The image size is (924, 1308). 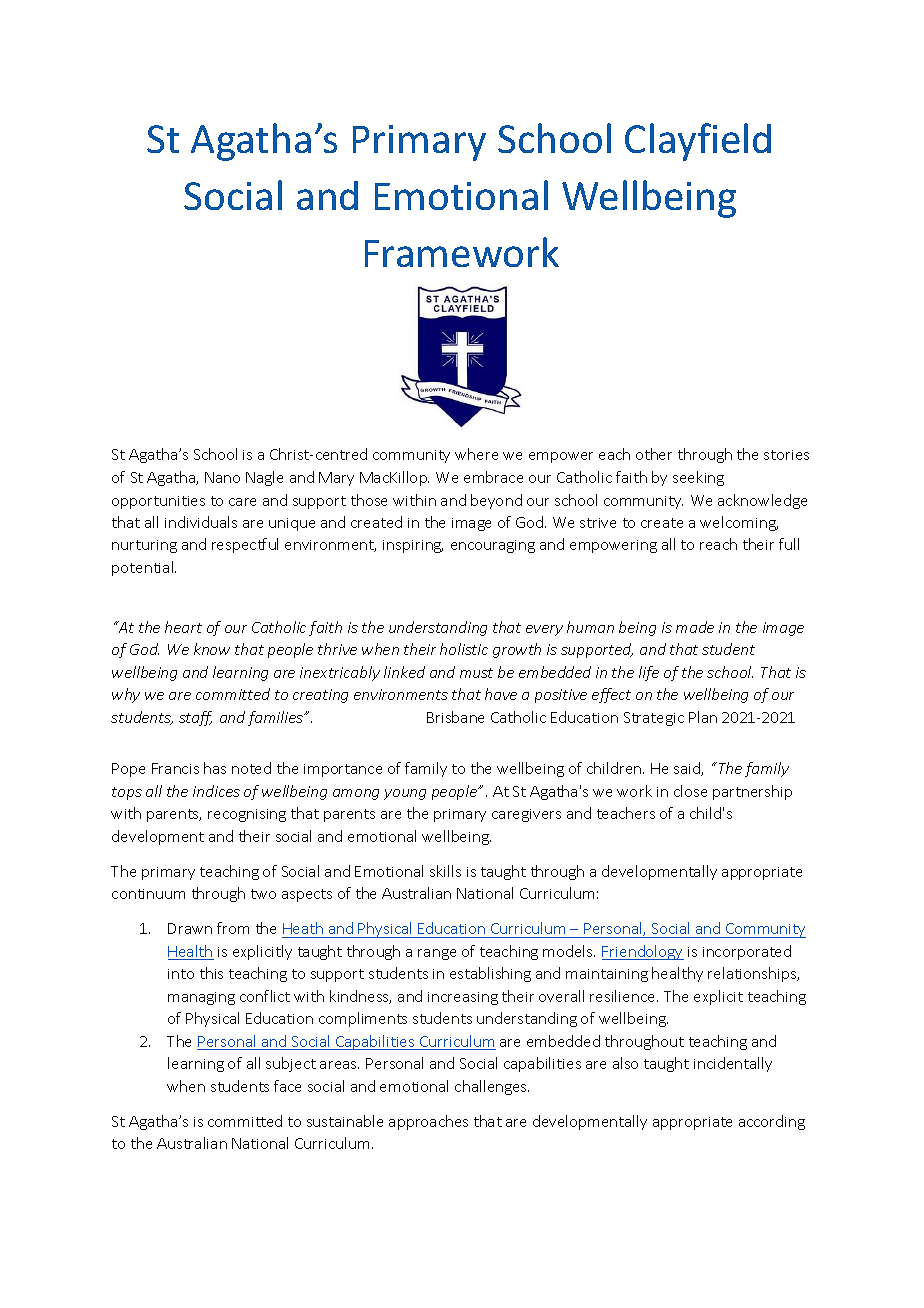 What do you see at coordinates (190, 928) in the document?
I see `Drawn` at bounding box center [190, 928].
